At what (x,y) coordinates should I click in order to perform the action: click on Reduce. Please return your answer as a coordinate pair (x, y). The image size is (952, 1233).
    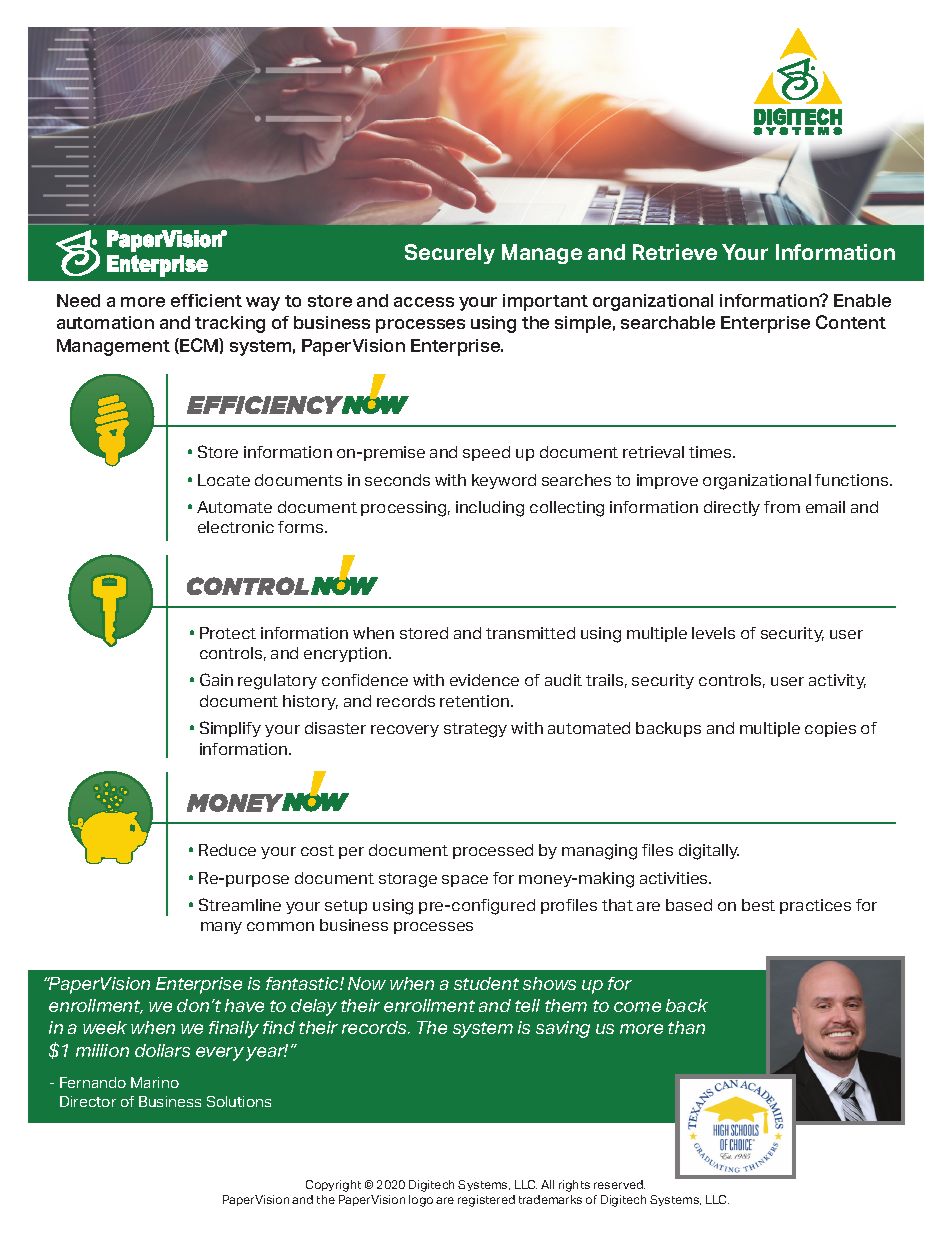
    Looking at the image, I should click on (227, 850).
